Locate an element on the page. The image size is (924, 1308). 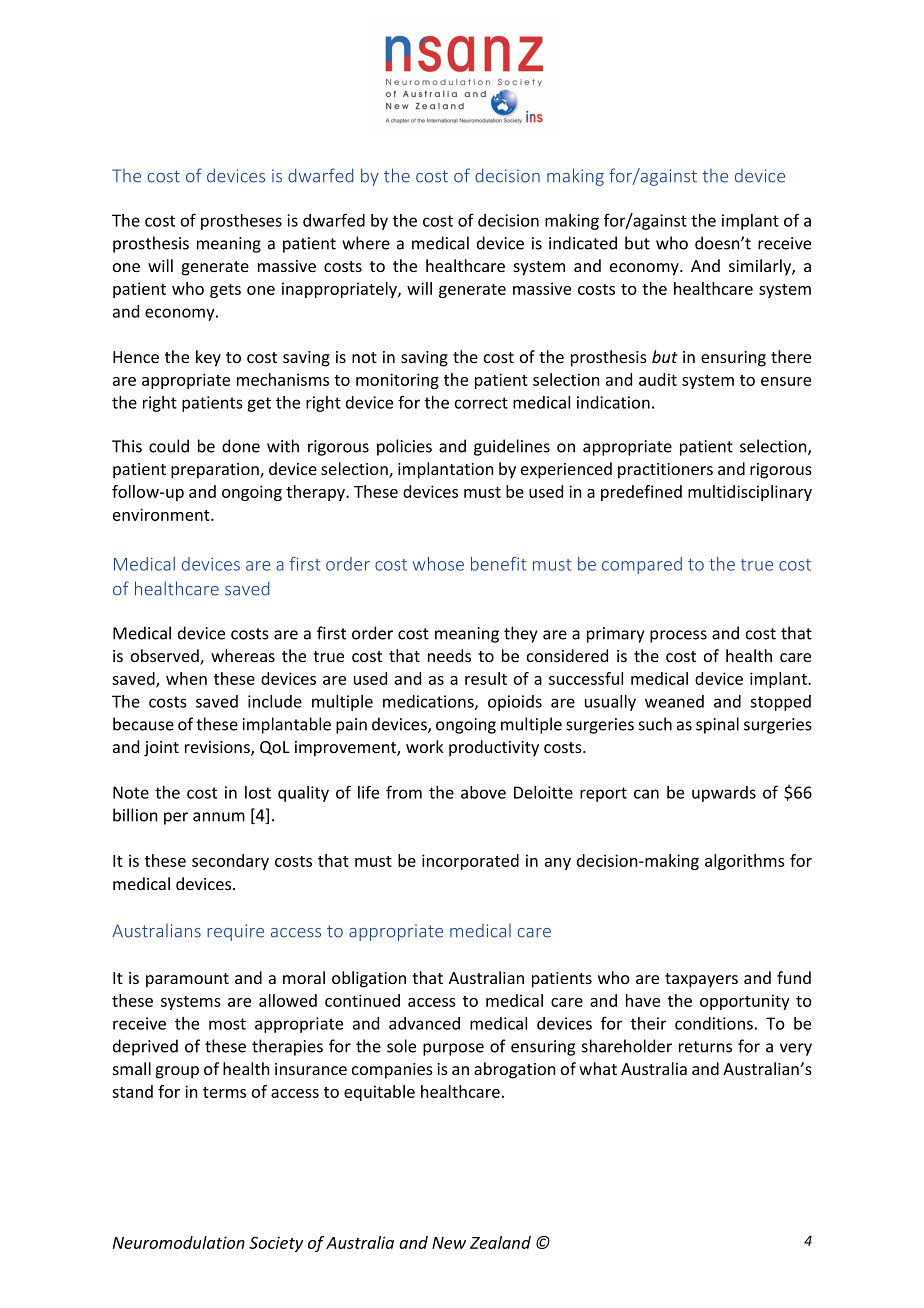
Zealand is located at coordinates (500, 1242).
